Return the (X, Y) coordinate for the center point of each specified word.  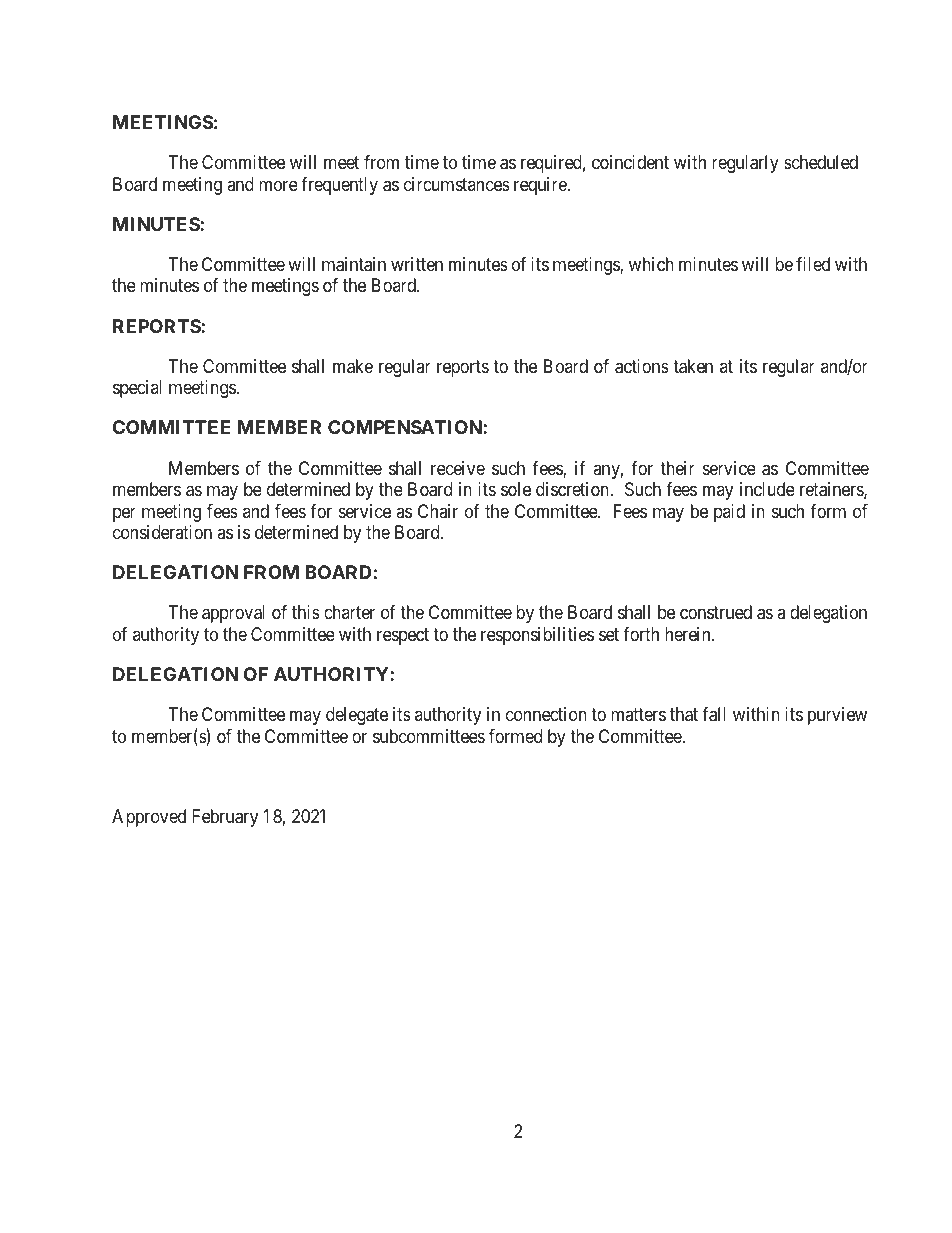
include (767, 489)
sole (516, 489)
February (225, 818)
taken (693, 366)
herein (689, 634)
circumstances (457, 184)
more (278, 185)
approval (233, 614)
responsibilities (537, 636)
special (137, 389)
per (124, 514)
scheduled (821, 162)
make (353, 366)
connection (546, 714)
